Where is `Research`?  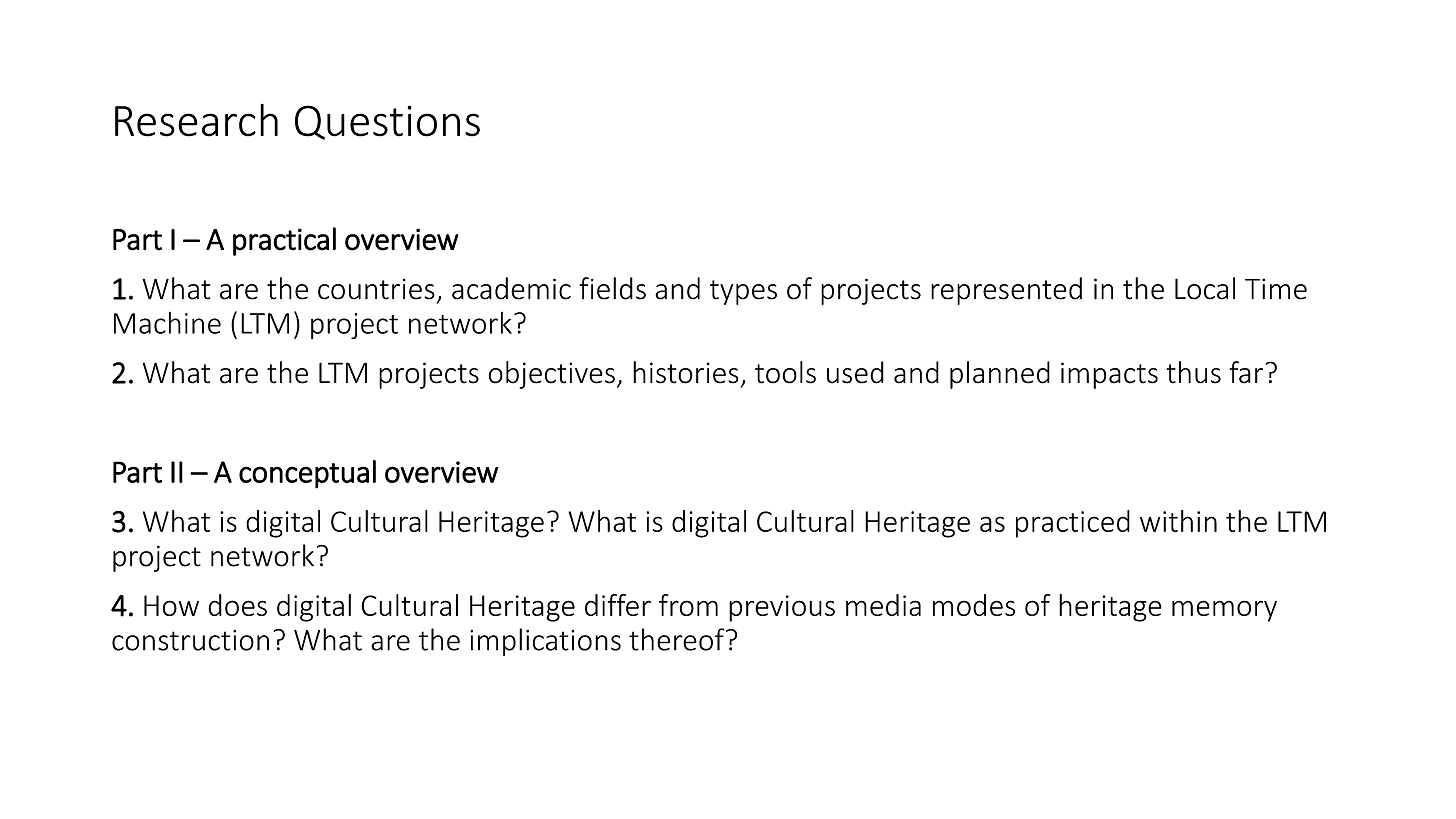
Research is located at coordinates (196, 120).
